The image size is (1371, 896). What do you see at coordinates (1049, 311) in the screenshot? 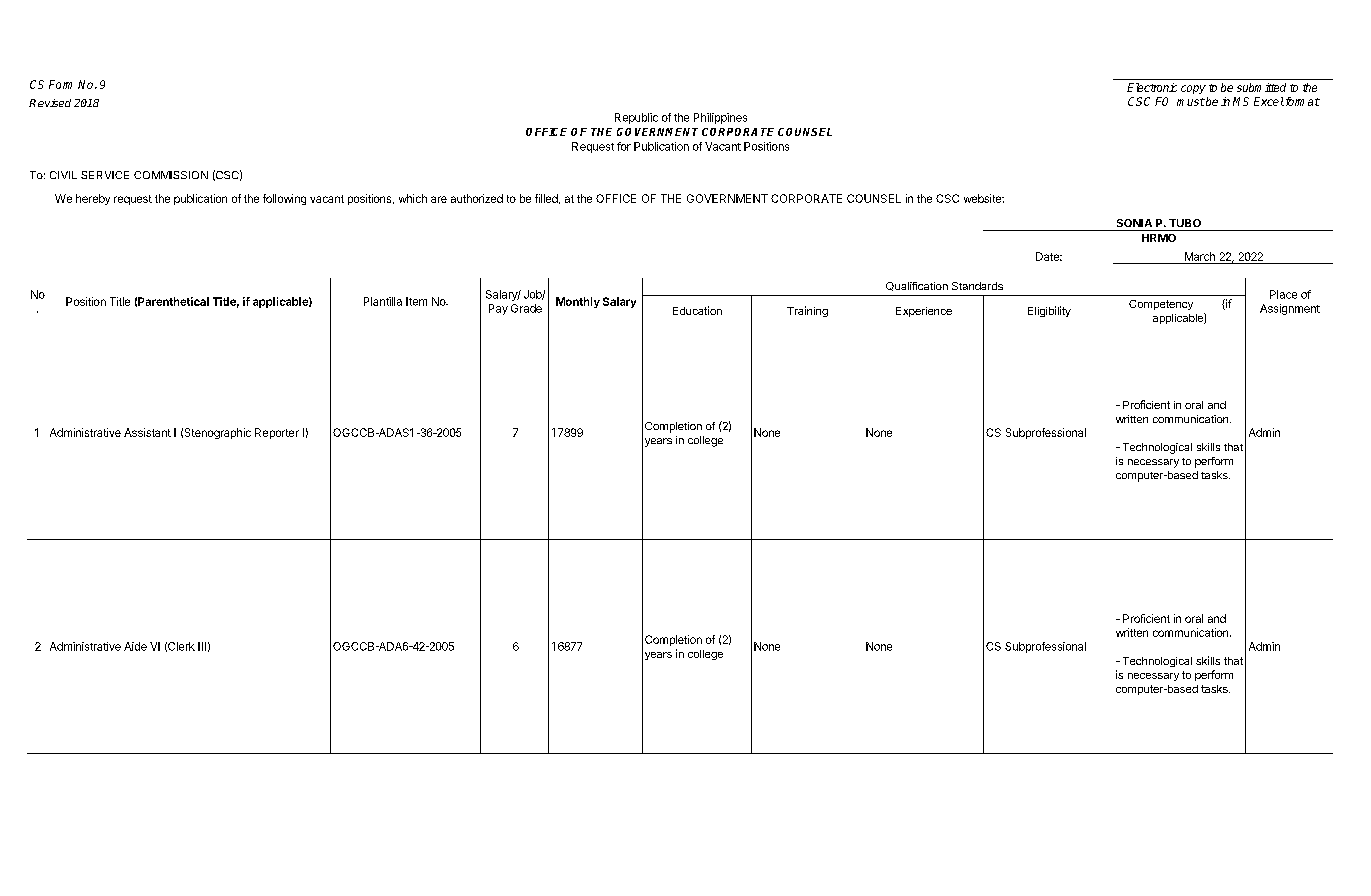
I see `Eligibility` at bounding box center [1049, 311].
